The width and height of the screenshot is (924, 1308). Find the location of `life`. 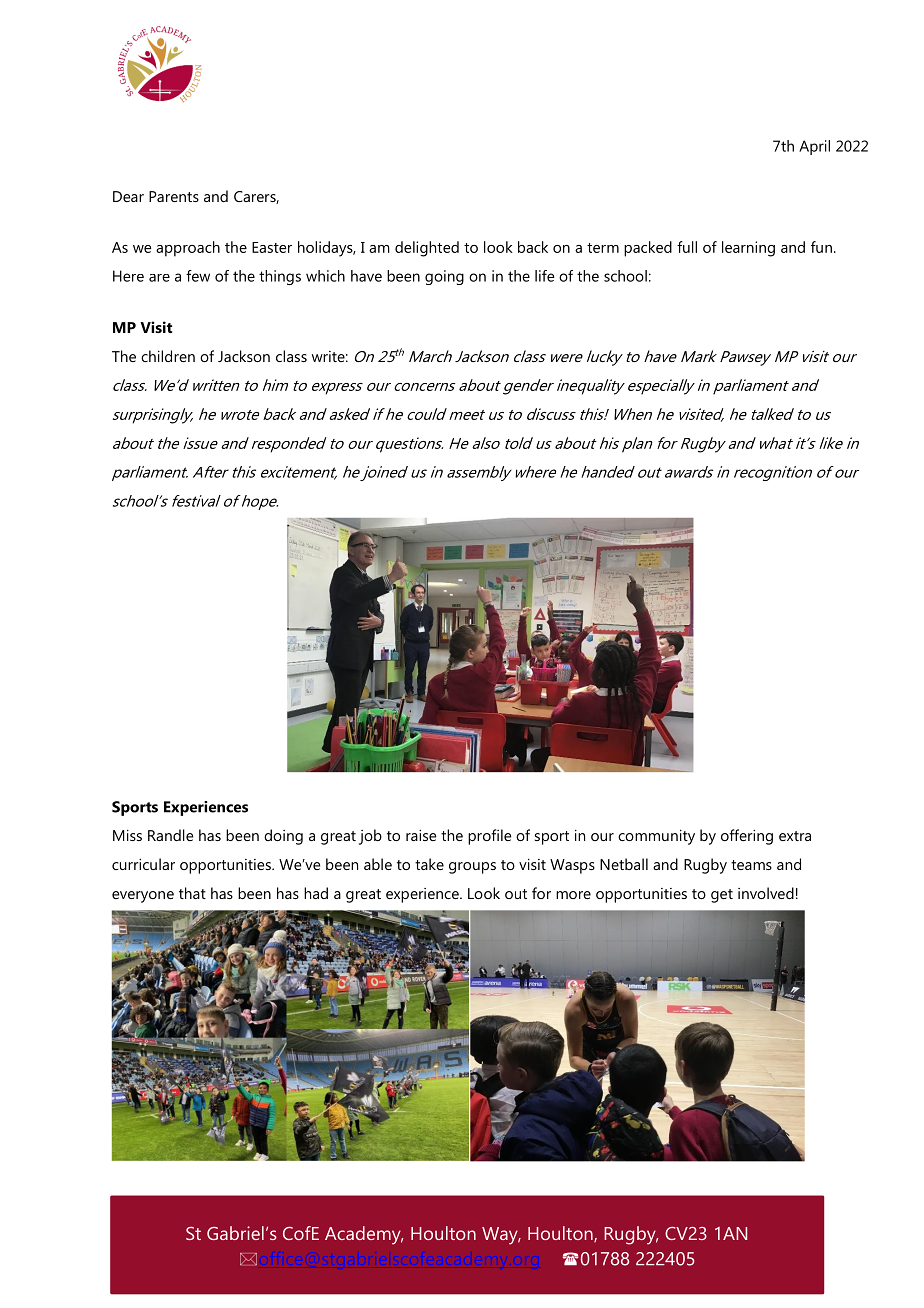

life is located at coordinates (545, 276).
